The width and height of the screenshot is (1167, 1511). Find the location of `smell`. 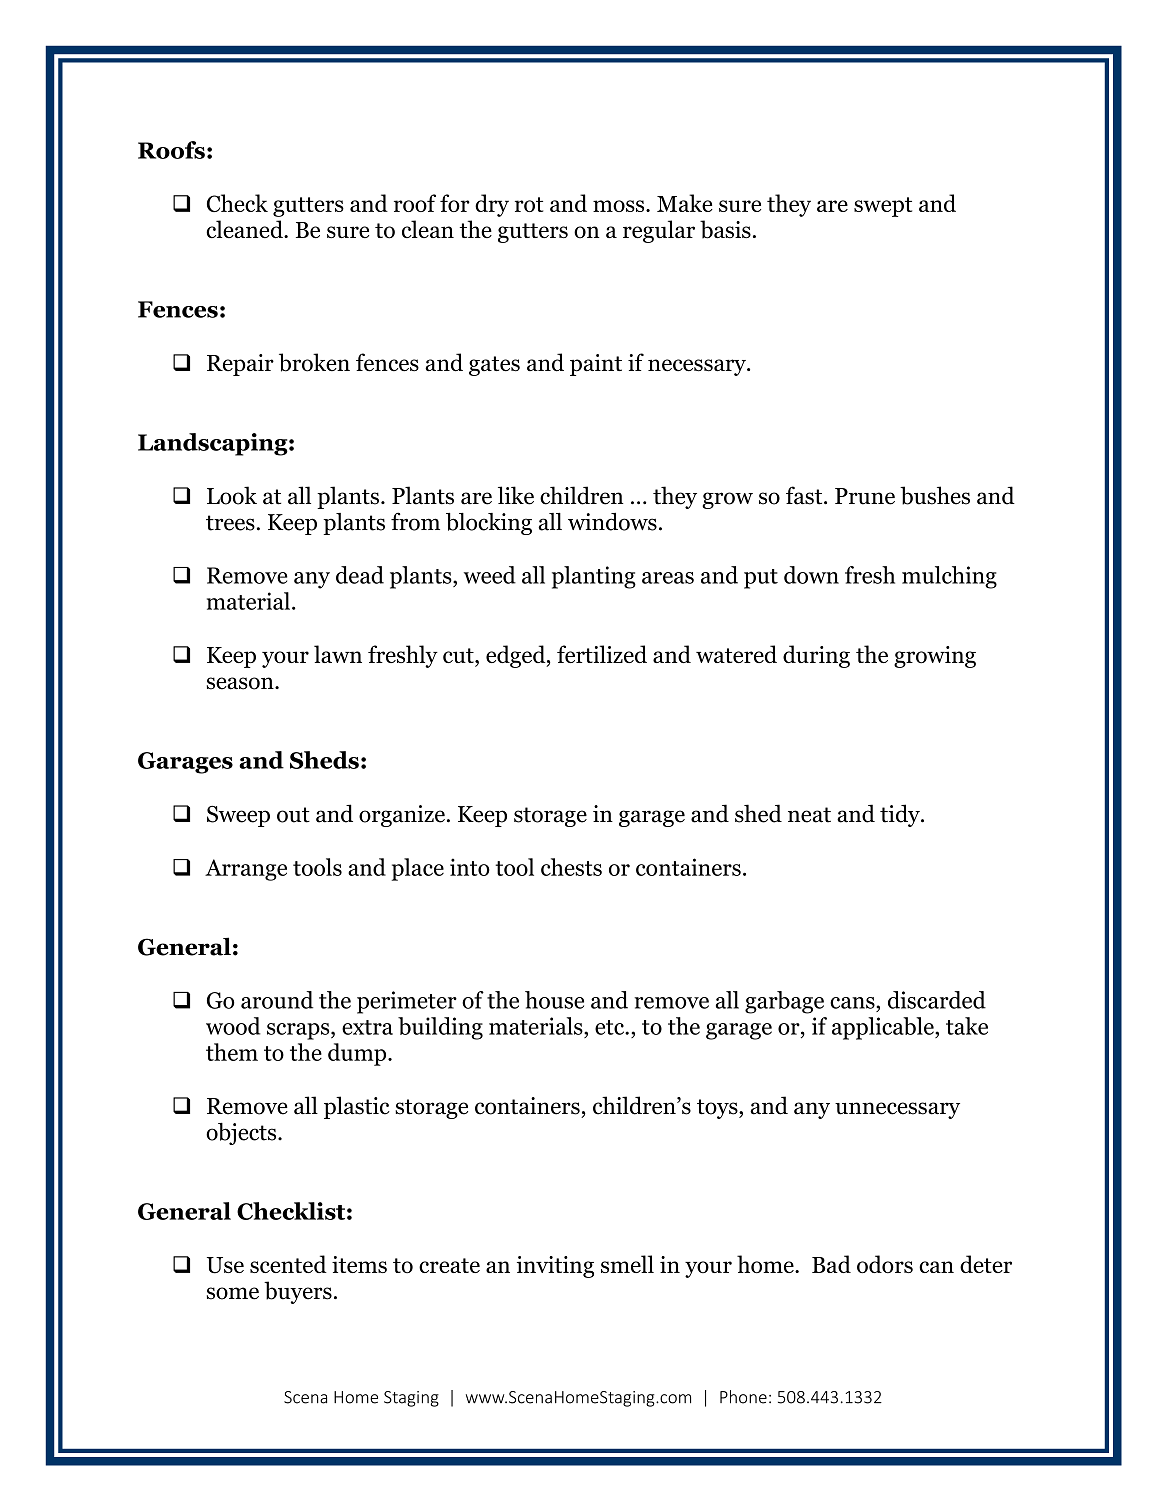

smell is located at coordinates (627, 1264).
